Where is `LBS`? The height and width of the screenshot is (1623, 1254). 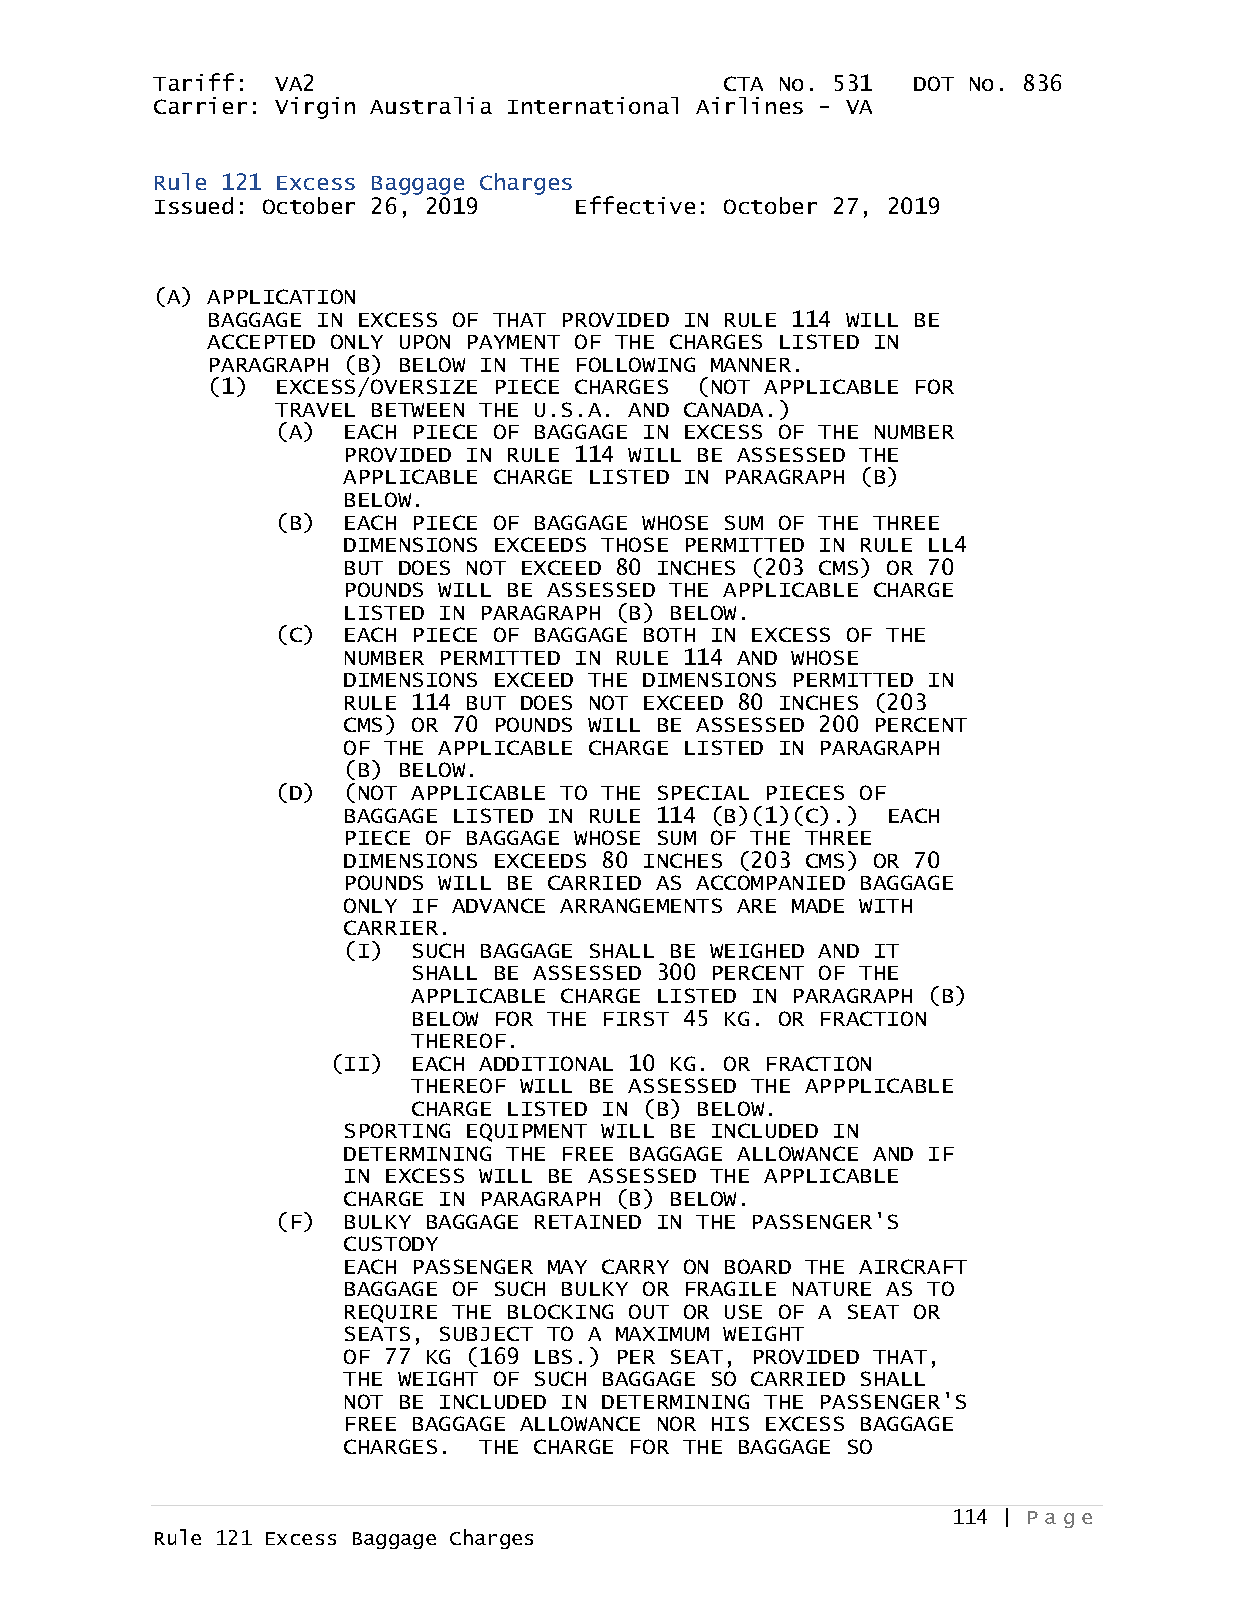 LBS is located at coordinates (553, 1356).
